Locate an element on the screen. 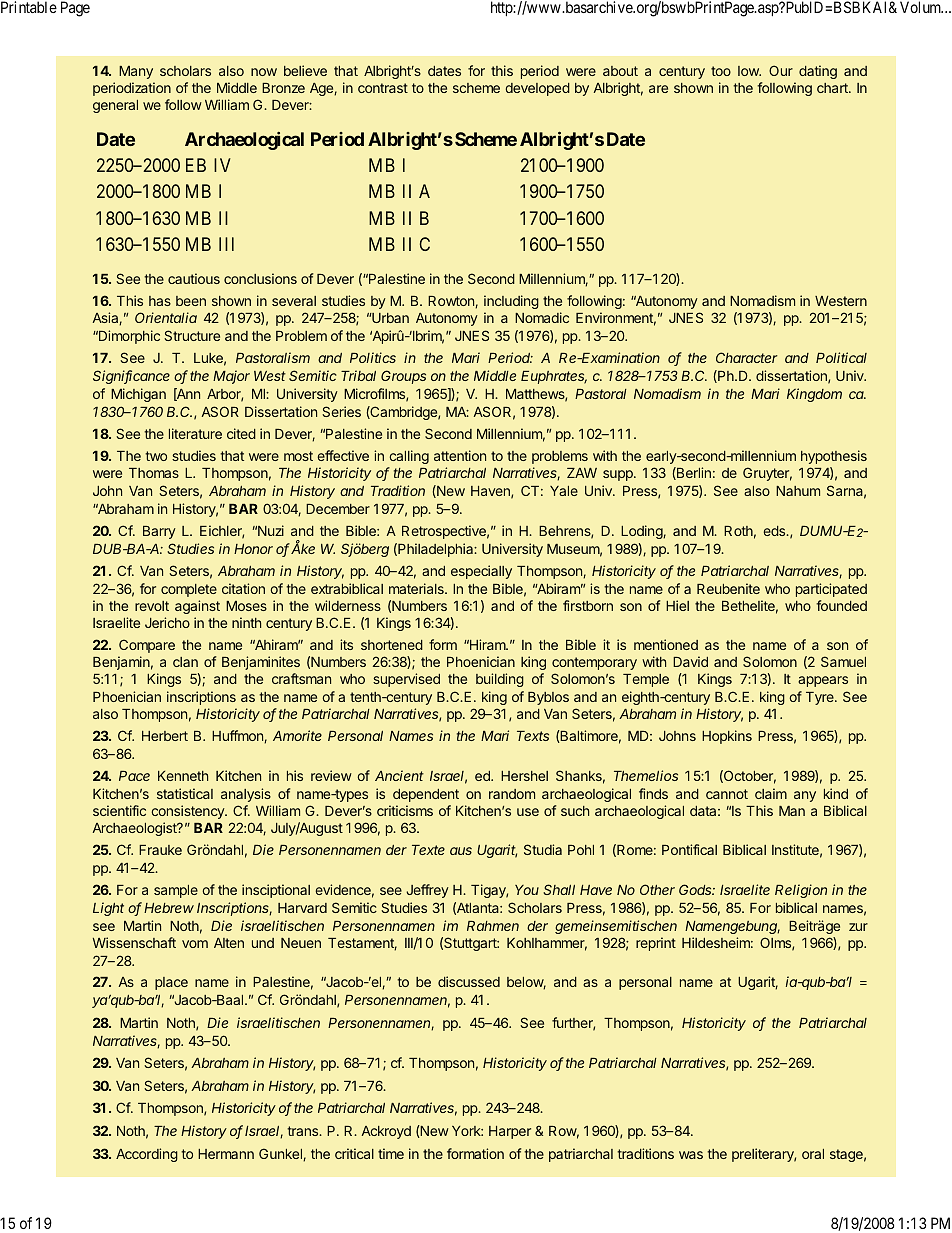 Image resolution: width=952 pixels, height=1233 pixels. materials is located at coordinates (417, 588).
